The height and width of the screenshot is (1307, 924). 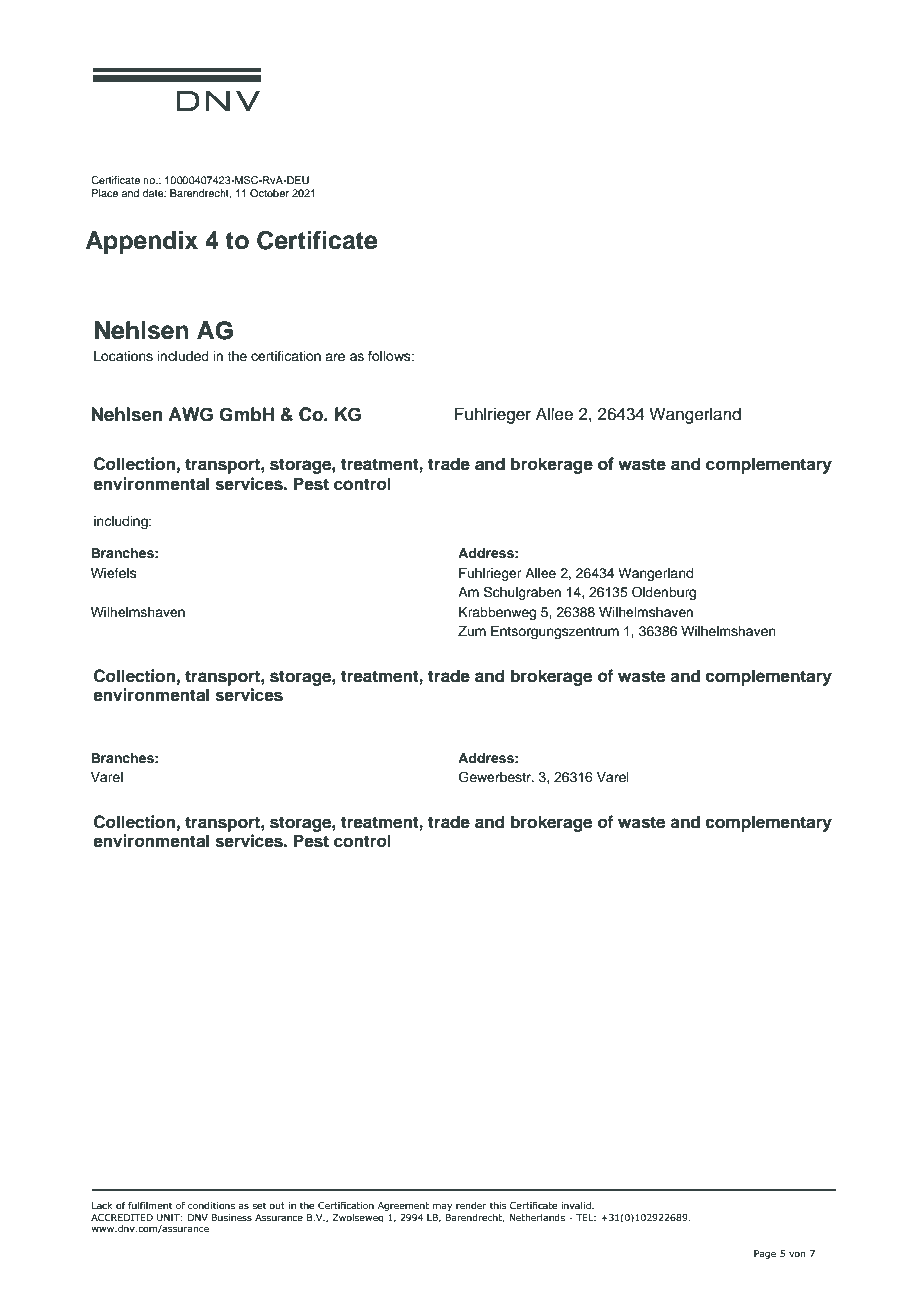 I want to click on Locations, so click(x=123, y=356).
